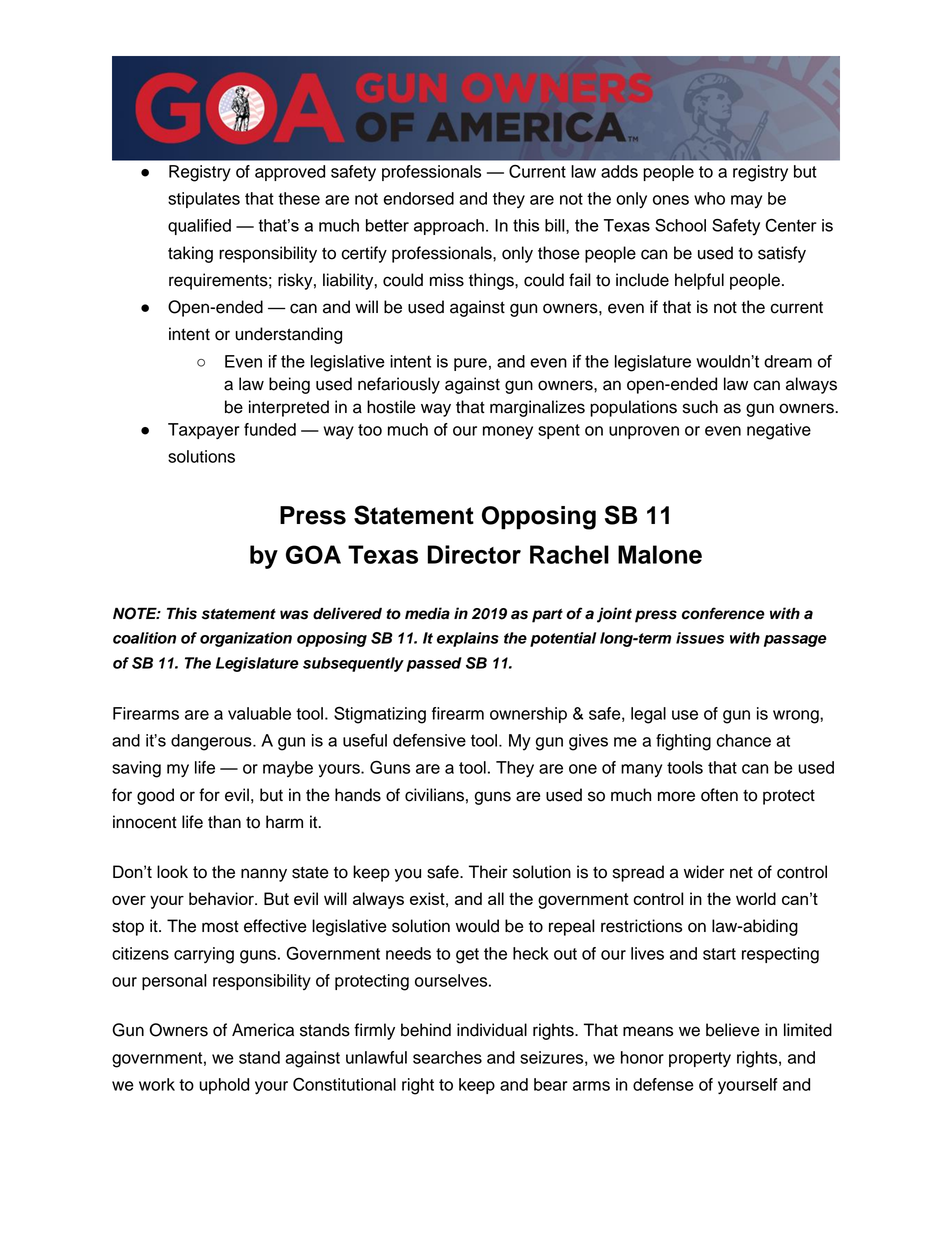 This screenshot has height=1233, width=952. Describe the element at coordinates (224, 1086) in the screenshot. I see `uphold` at that location.
